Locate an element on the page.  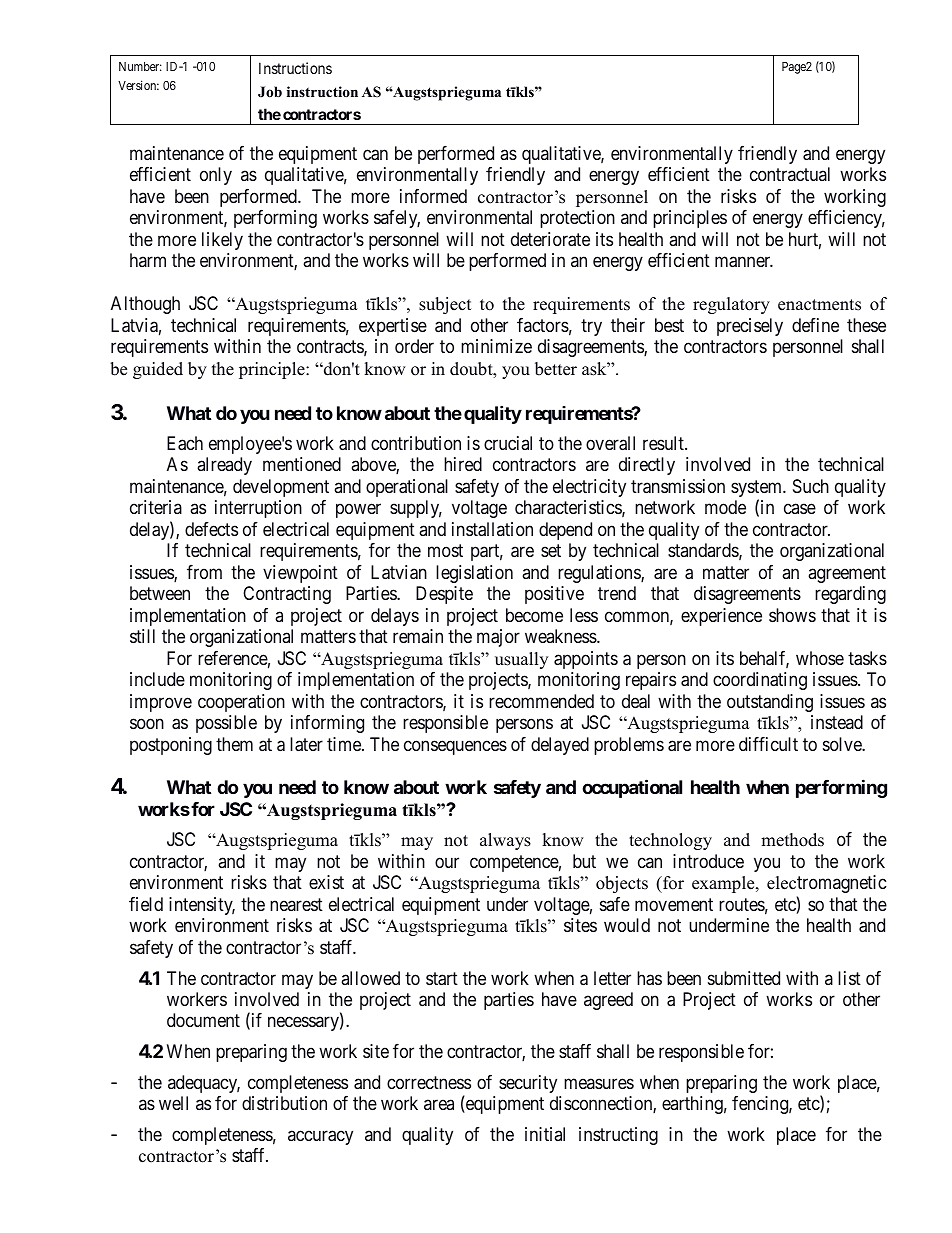
contractual is located at coordinates (790, 174).
